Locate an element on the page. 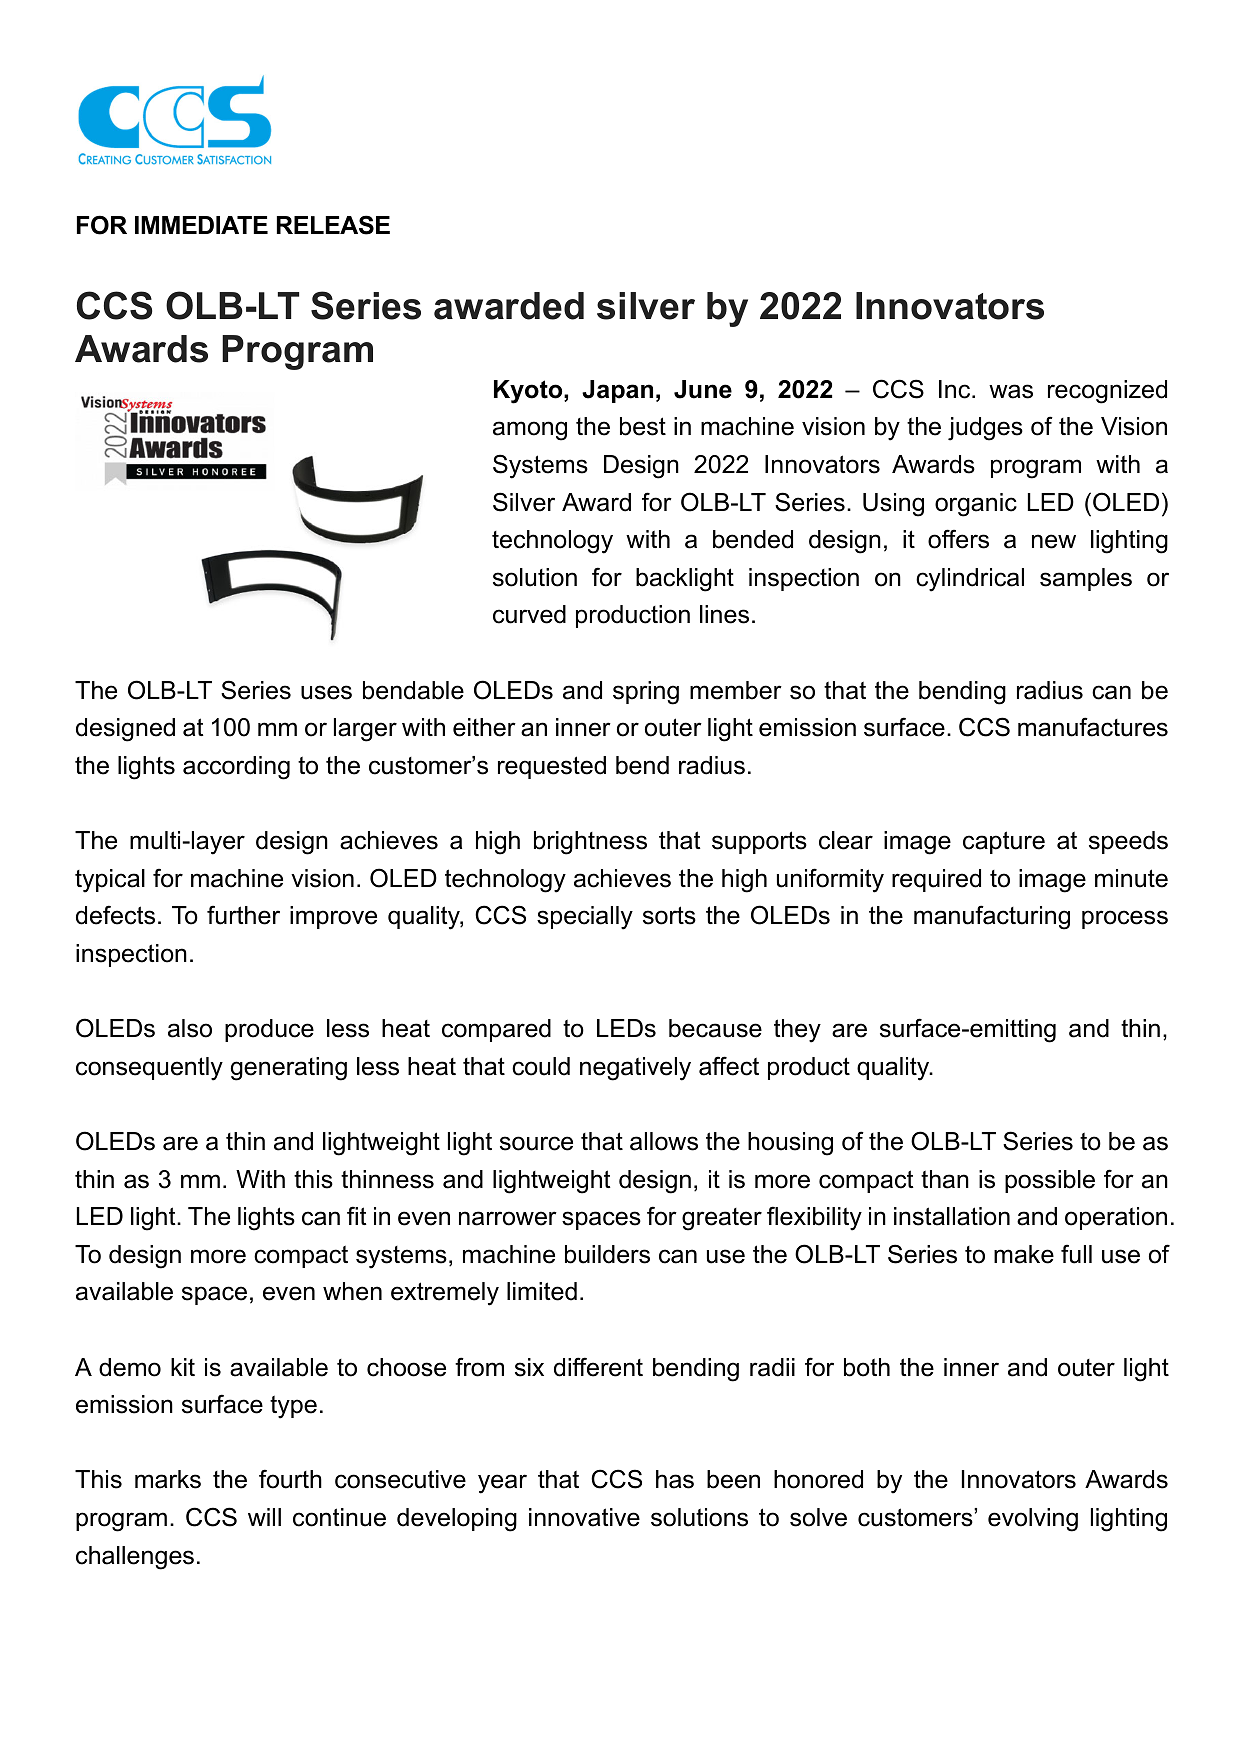 This image has width=1244, height=1759. was is located at coordinates (1011, 391).
